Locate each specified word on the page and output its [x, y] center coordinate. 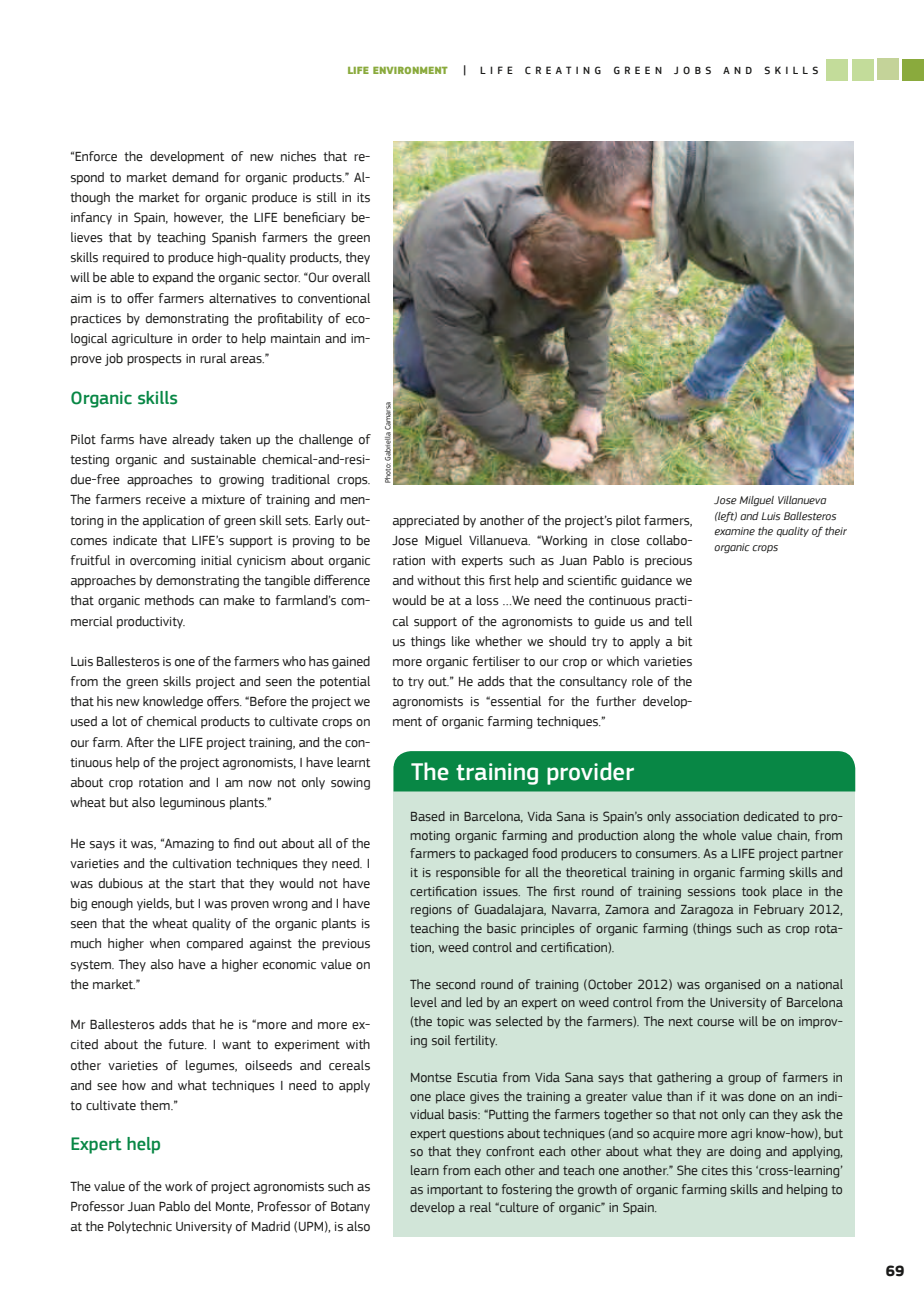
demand [195, 177]
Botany [350, 1208]
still [327, 197]
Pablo [174, 1206]
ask [811, 1114]
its [363, 198]
